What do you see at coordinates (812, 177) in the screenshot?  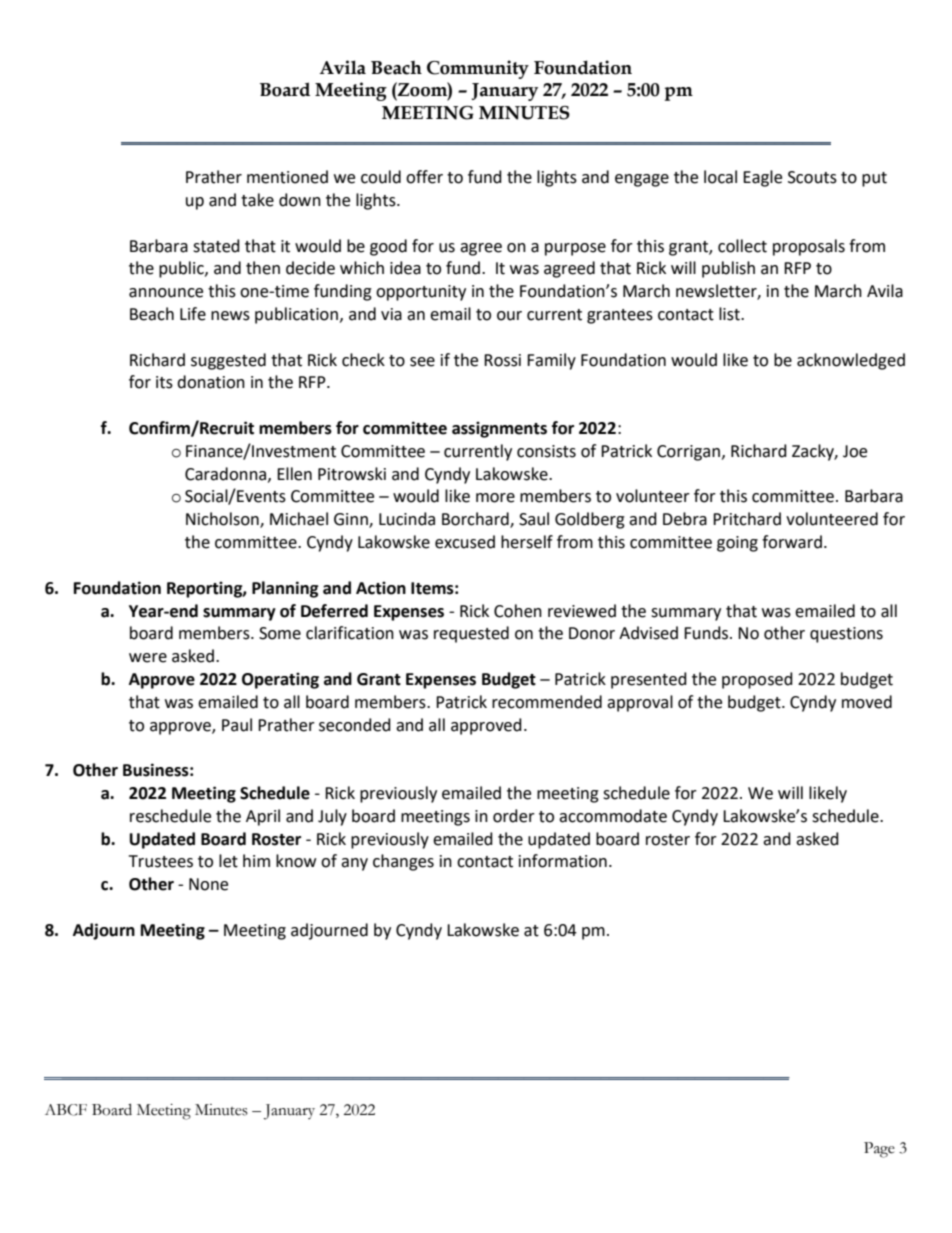 I see `Scouts` at bounding box center [812, 177].
